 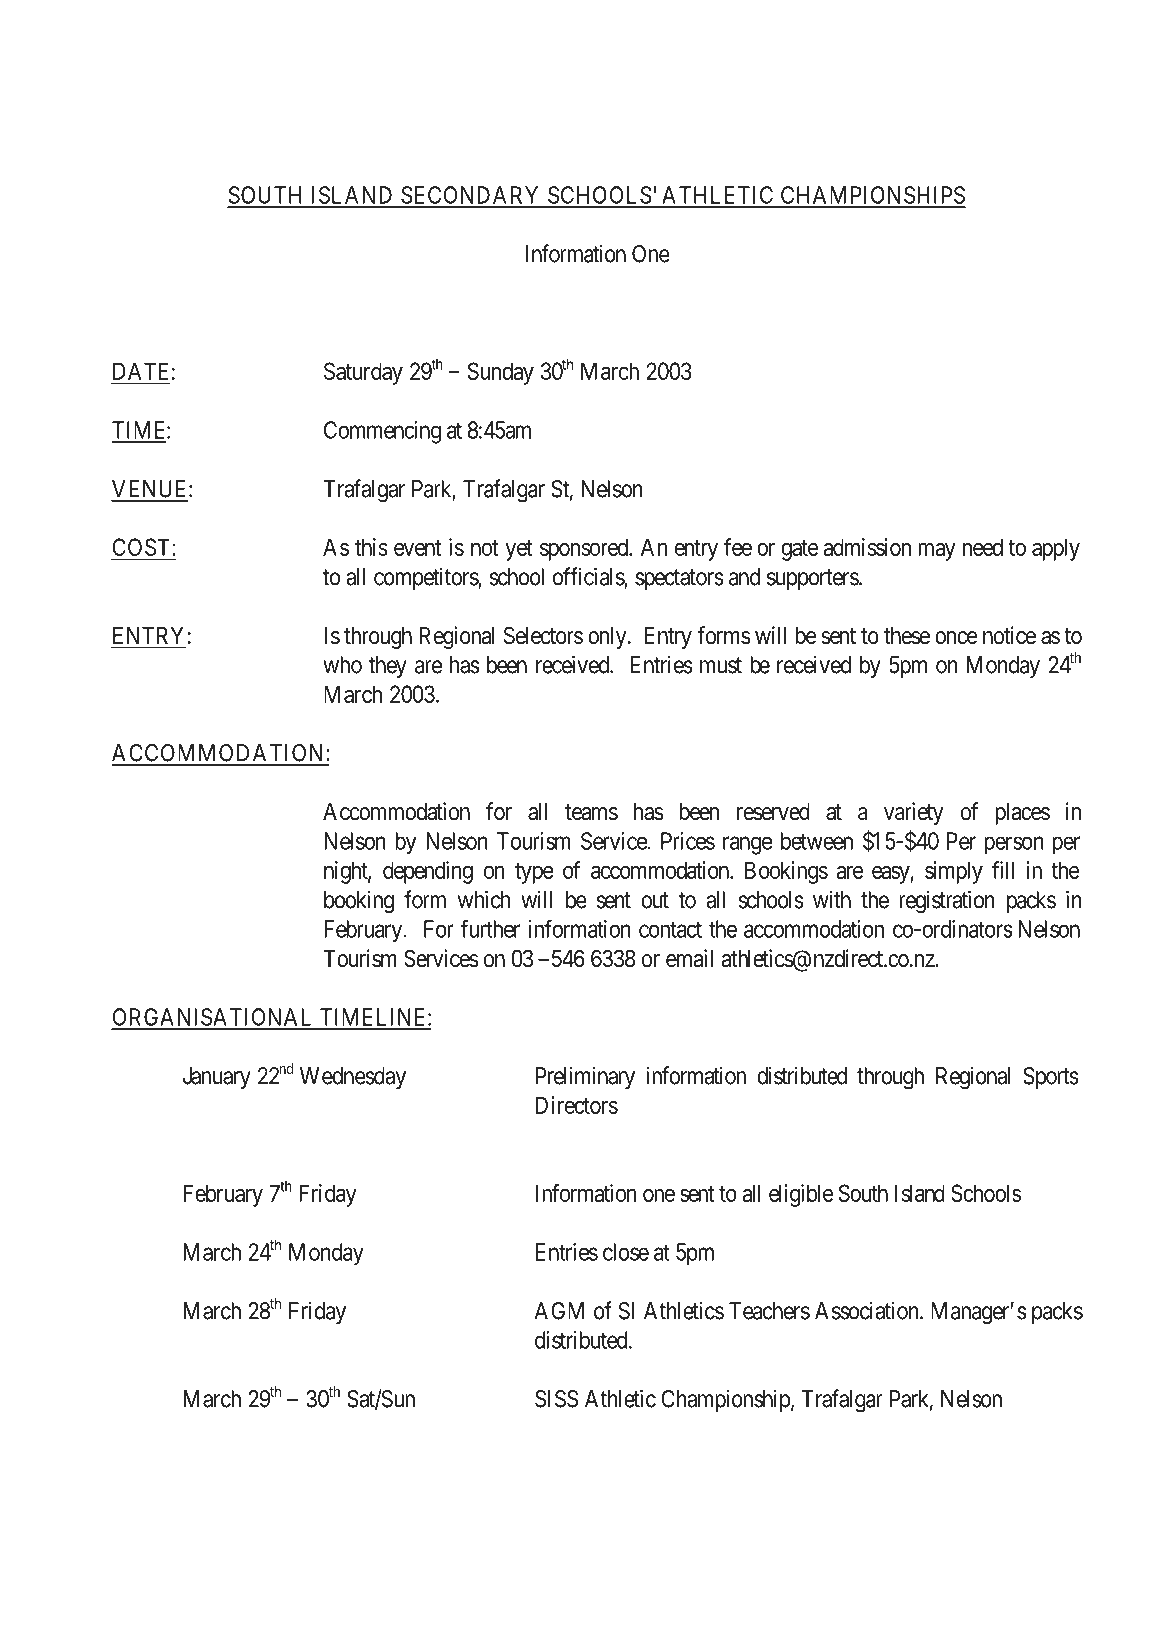 I want to click on AGM, so click(x=559, y=1311).
